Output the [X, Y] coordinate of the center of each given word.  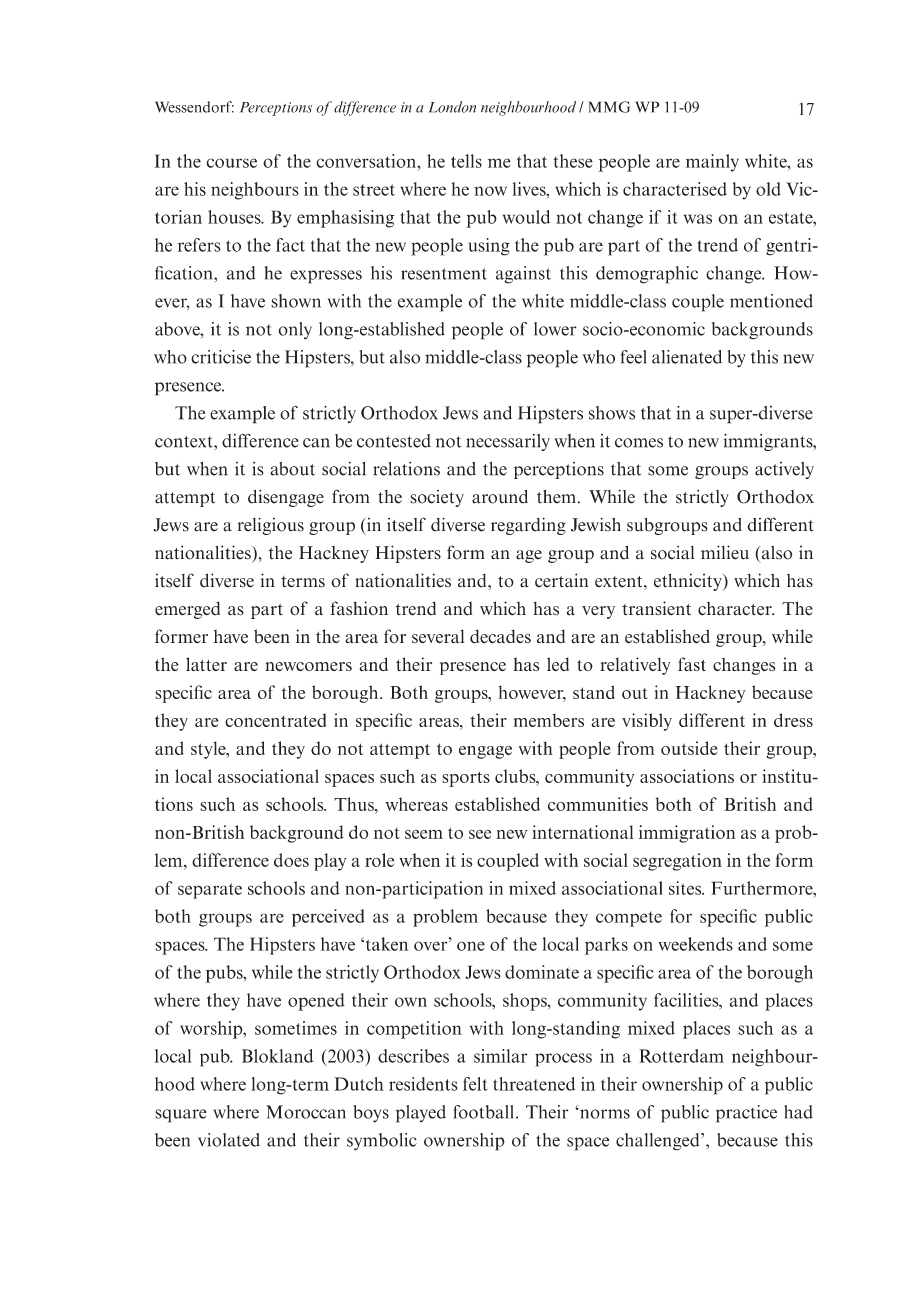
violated [229, 1140]
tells [466, 161]
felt [475, 1084]
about [292, 469]
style [209, 750]
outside [689, 748]
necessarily [508, 442]
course [231, 163]
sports [466, 779]
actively [784, 470]
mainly [712, 163]
